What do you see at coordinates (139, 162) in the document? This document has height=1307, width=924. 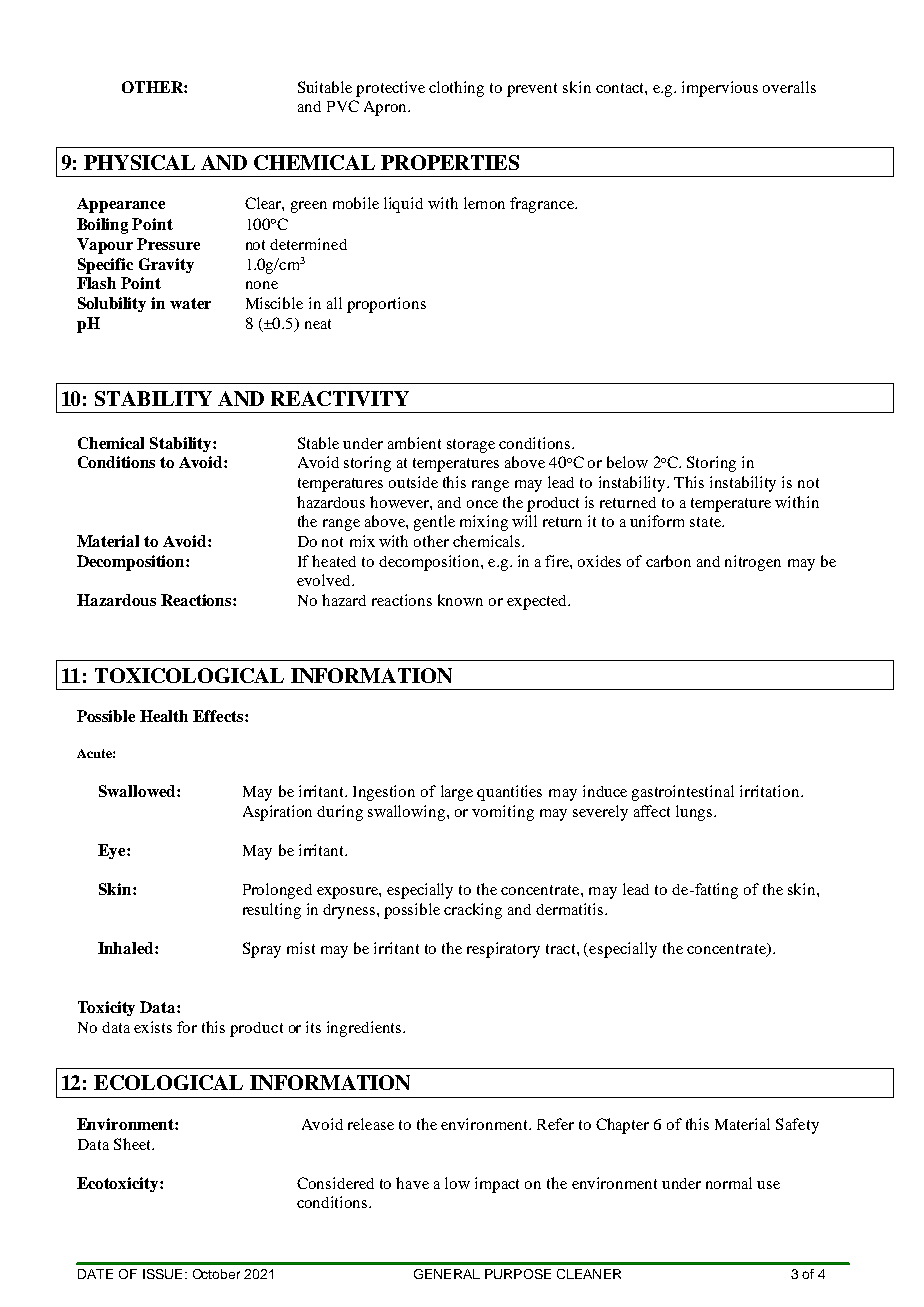 I see `PHYSICAL` at bounding box center [139, 162].
